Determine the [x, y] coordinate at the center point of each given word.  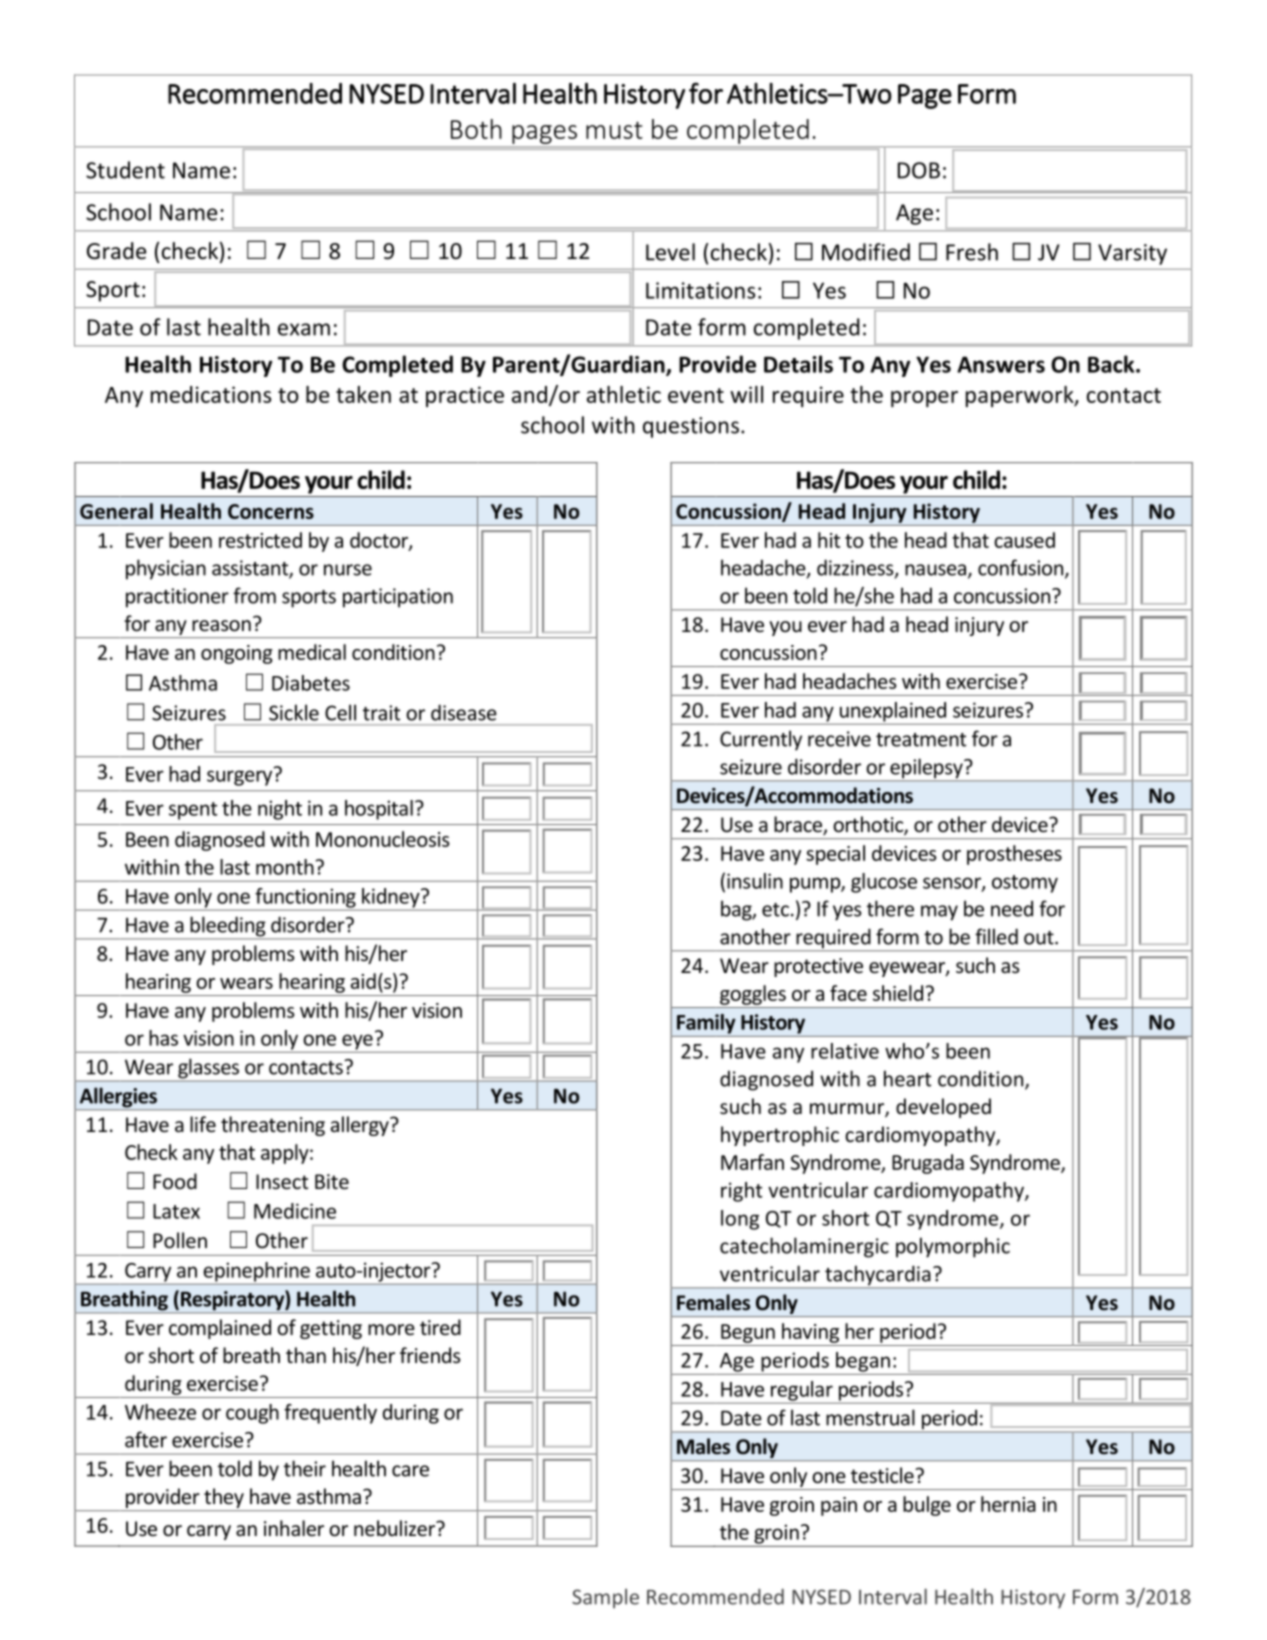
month [286, 867]
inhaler [294, 1528]
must [614, 130]
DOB [919, 170]
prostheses [1014, 855]
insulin [755, 881]
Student [125, 170]
